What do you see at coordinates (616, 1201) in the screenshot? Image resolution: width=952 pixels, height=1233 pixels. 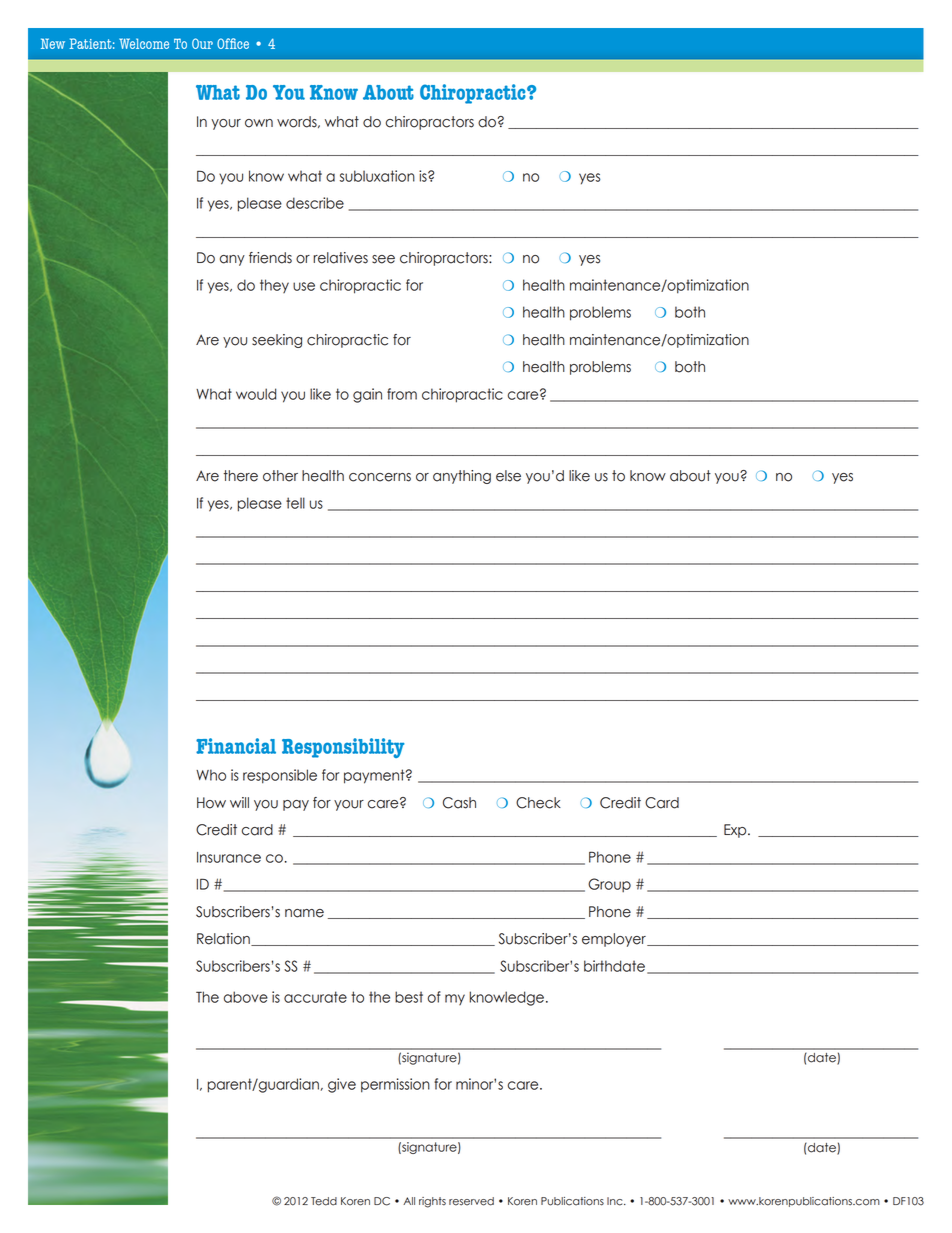 I see `Inc` at bounding box center [616, 1201].
